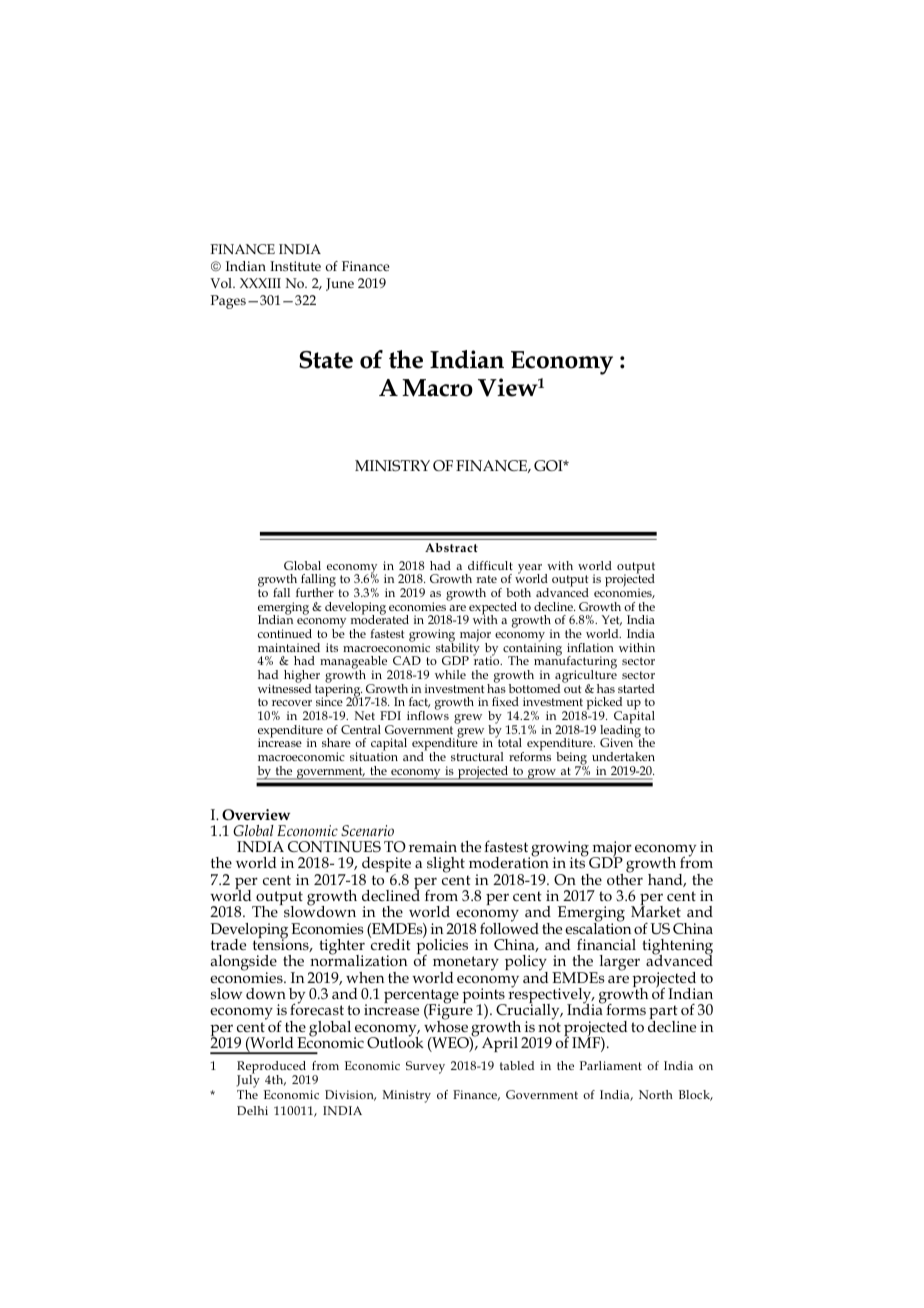 Image resolution: width=924 pixels, height=1308 pixels. I want to click on Yet, so click(612, 620).
